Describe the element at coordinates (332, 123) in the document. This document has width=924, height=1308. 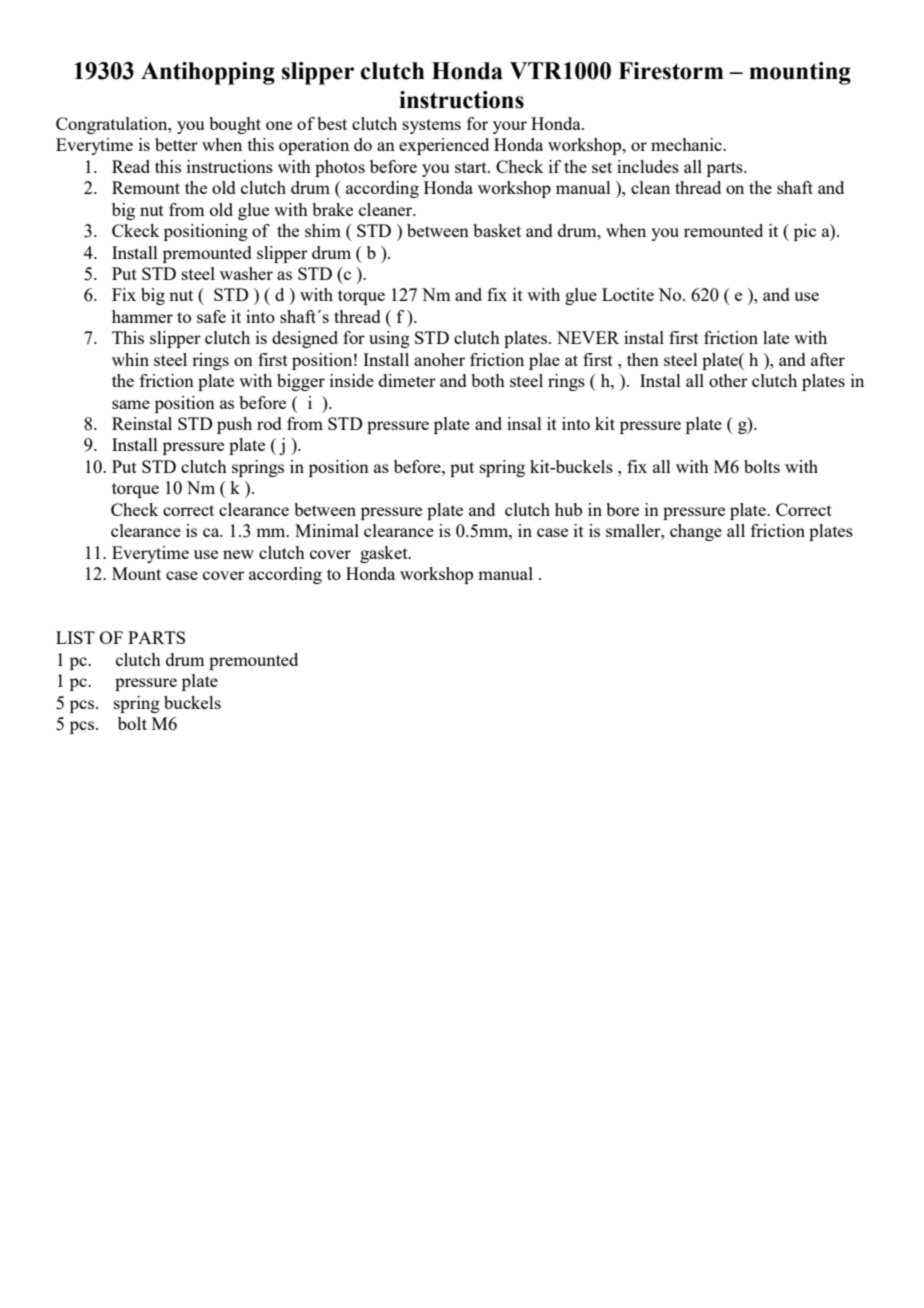
I see `best` at that location.
